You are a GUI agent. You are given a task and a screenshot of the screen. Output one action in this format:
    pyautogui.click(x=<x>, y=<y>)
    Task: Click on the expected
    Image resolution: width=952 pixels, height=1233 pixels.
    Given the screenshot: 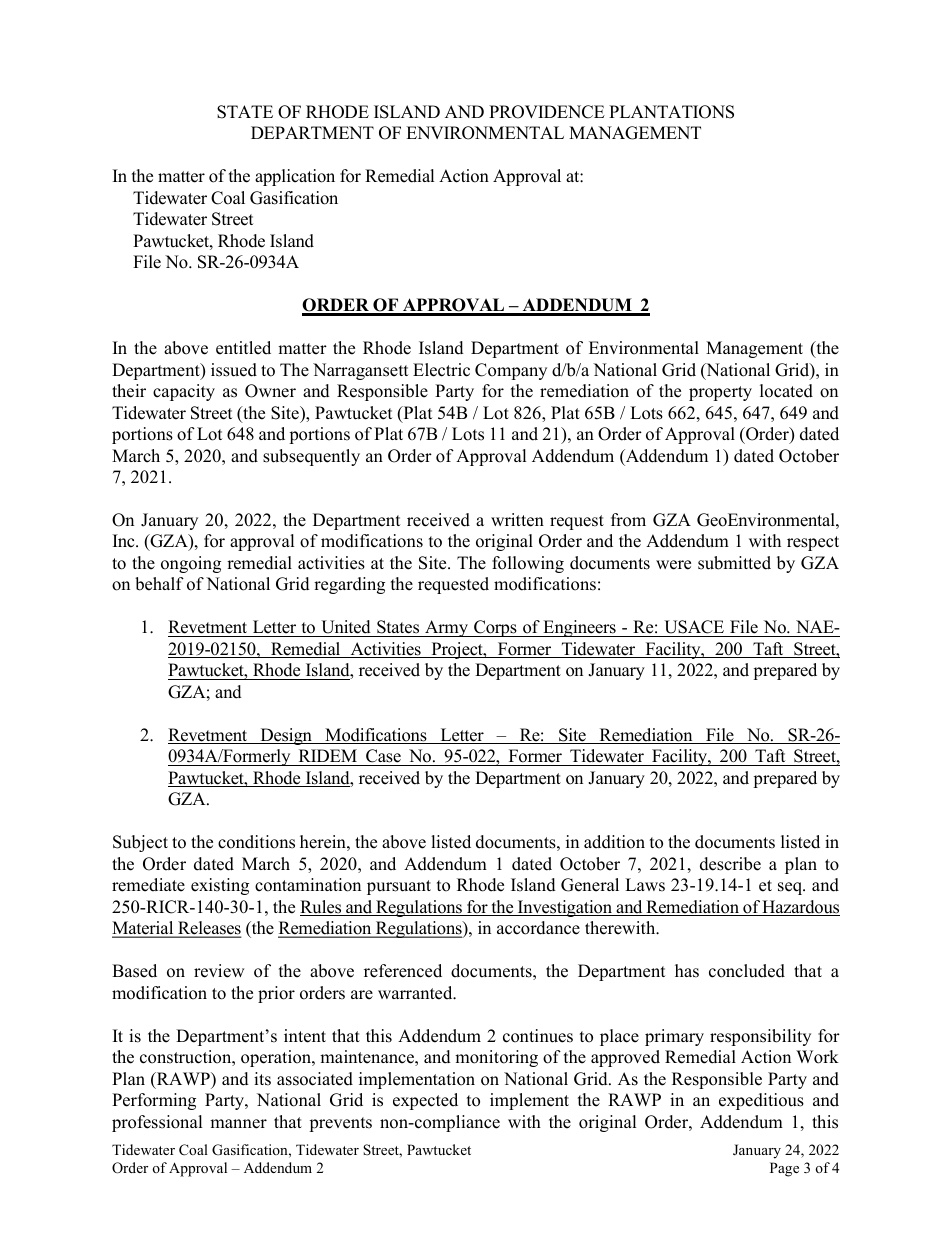 What is the action you would take?
    pyautogui.click(x=425, y=1101)
